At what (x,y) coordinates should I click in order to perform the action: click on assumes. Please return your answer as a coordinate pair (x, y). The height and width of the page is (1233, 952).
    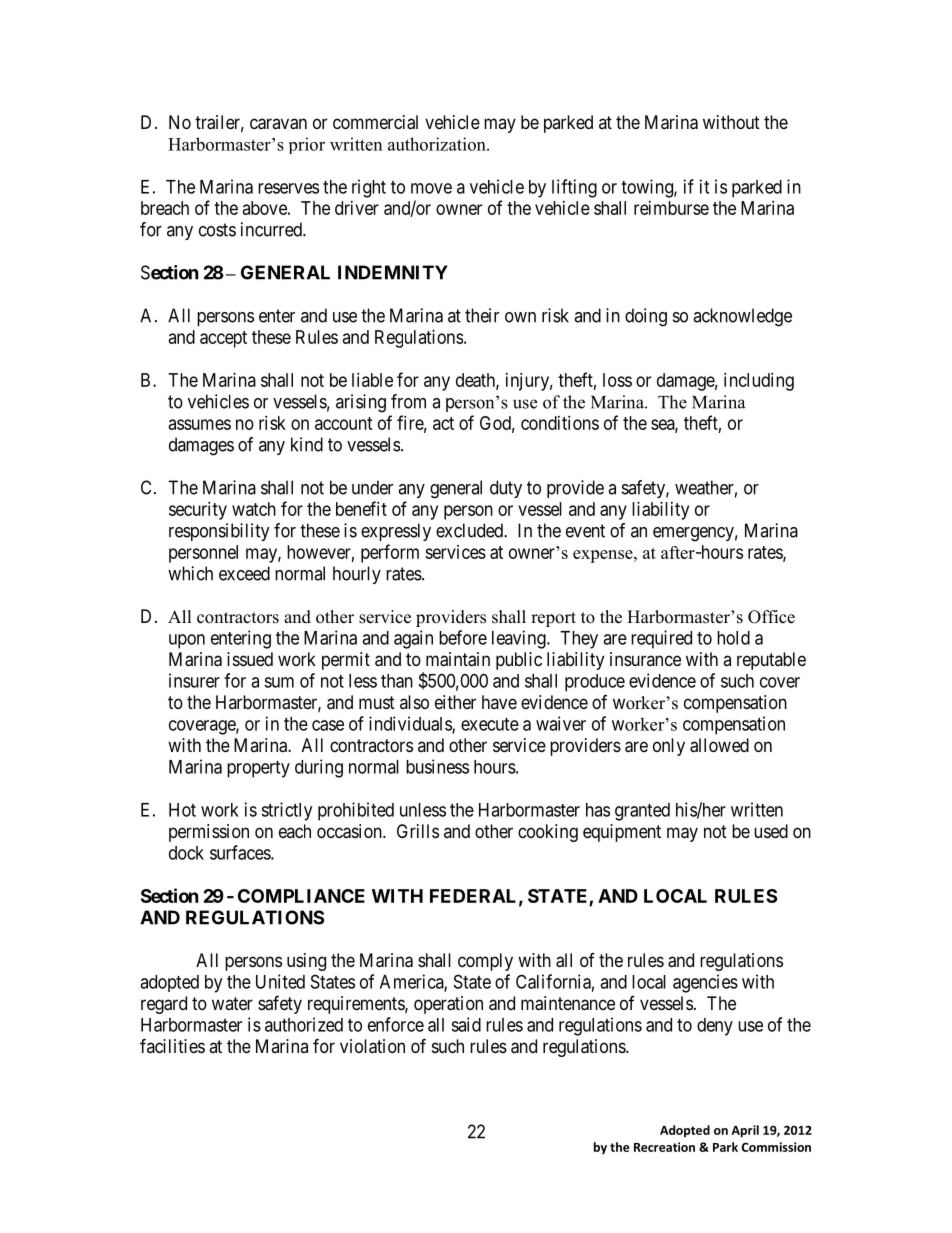
    Looking at the image, I should click on (200, 424).
